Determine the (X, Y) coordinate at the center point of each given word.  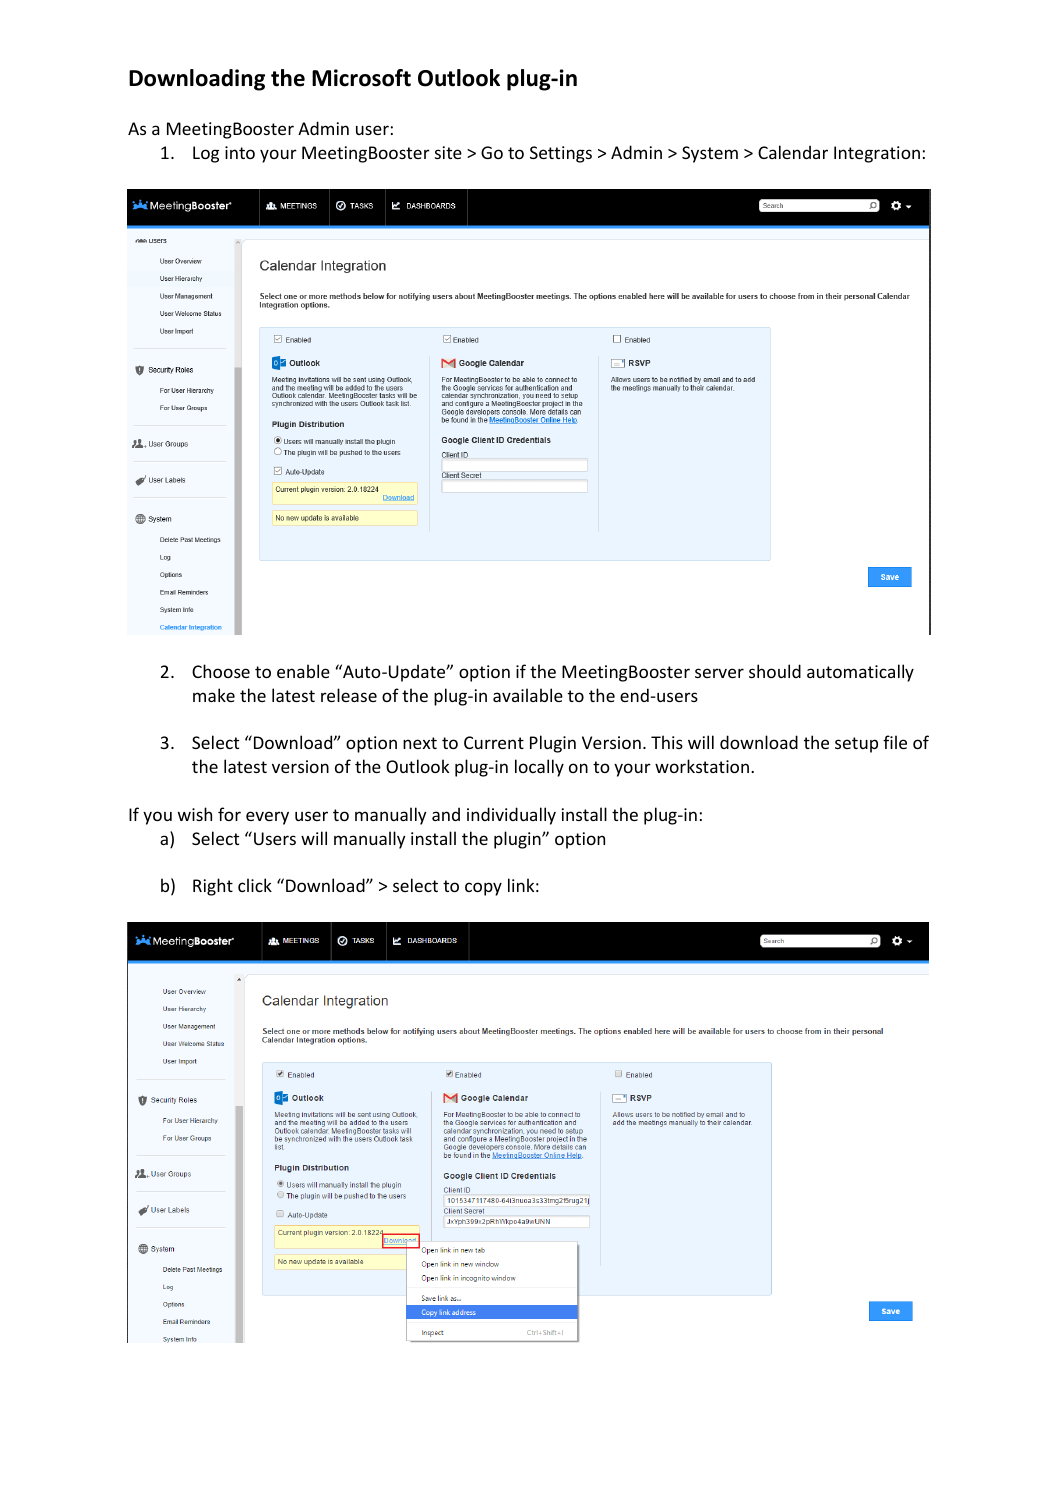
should (775, 671)
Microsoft (361, 78)
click (255, 885)
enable (303, 671)
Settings (561, 154)
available (528, 695)
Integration (877, 154)
